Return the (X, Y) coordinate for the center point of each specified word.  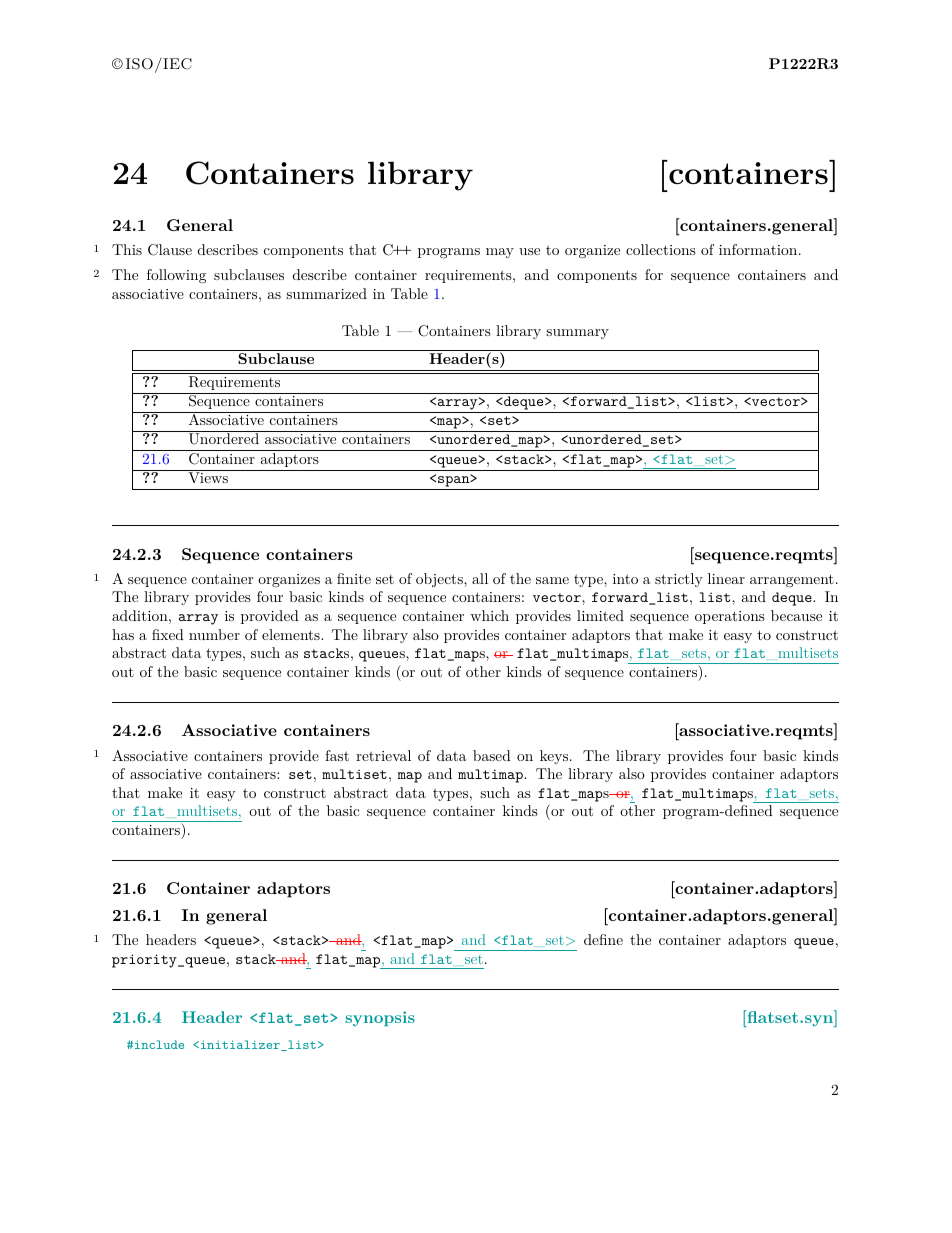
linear (726, 578)
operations (730, 617)
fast (337, 755)
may (500, 253)
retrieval (383, 755)
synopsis (380, 1018)
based (492, 755)
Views (208, 476)
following (176, 276)
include (159, 1044)
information (758, 249)
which (489, 615)
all (480, 578)
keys (554, 757)
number (214, 634)
